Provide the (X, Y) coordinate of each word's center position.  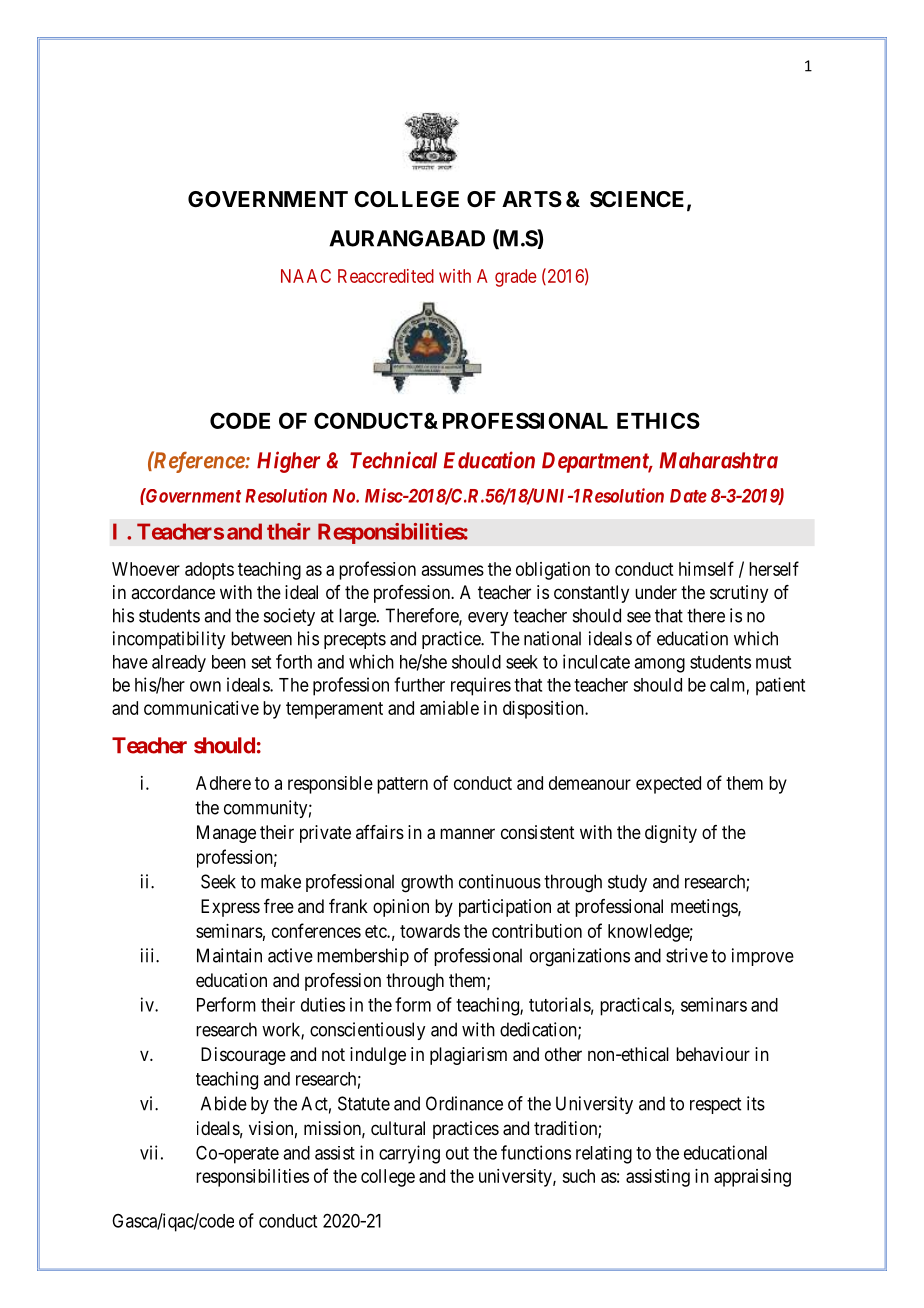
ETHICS (658, 420)
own (205, 686)
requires (481, 686)
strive (687, 955)
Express (230, 908)
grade (516, 278)
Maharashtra (718, 460)
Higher (288, 462)
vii (148, 1152)
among (659, 665)
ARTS (532, 199)
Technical (393, 460)
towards (430, 931)
